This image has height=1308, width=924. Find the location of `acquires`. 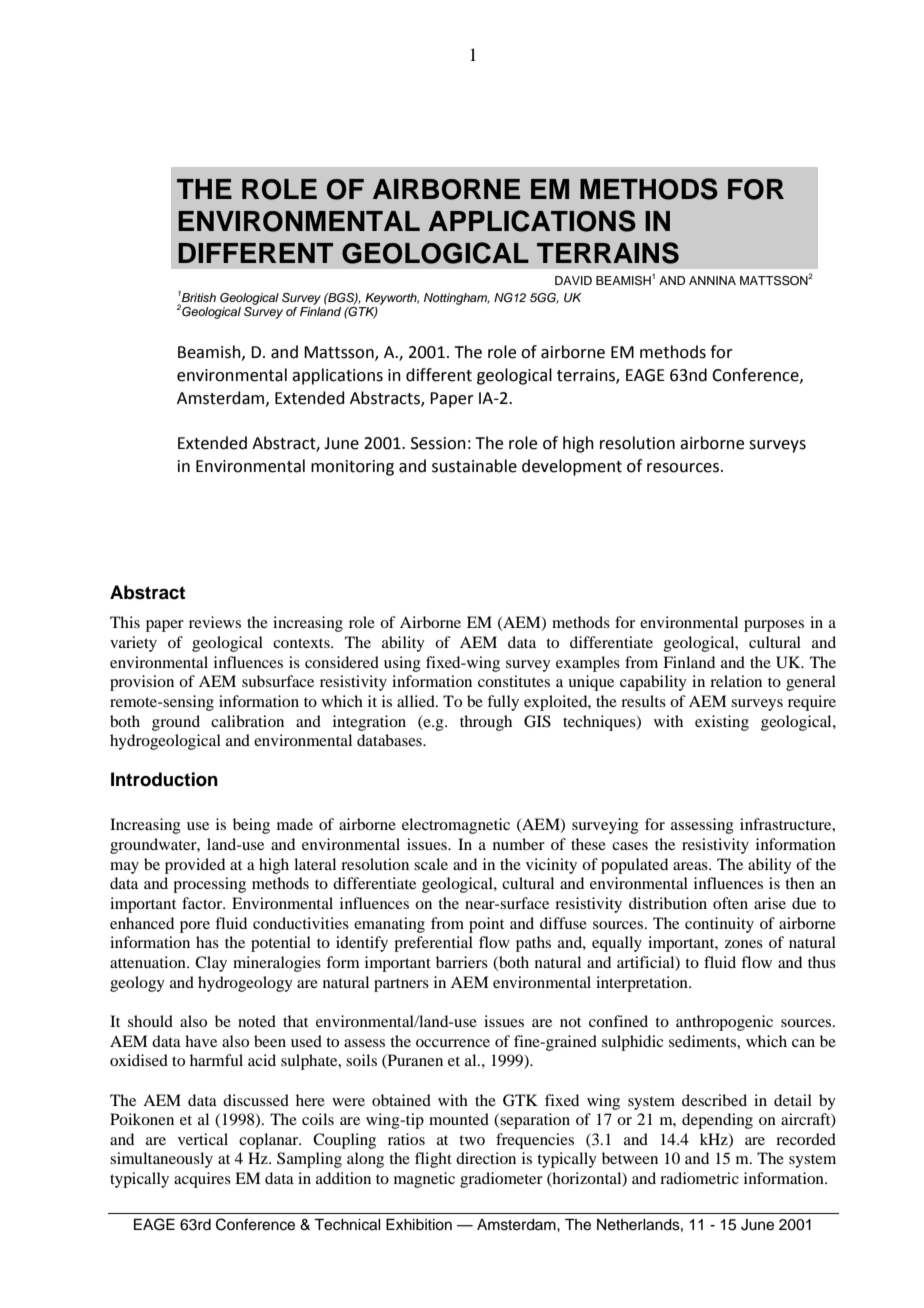

acquires is located at coordinates (202, 1180).
